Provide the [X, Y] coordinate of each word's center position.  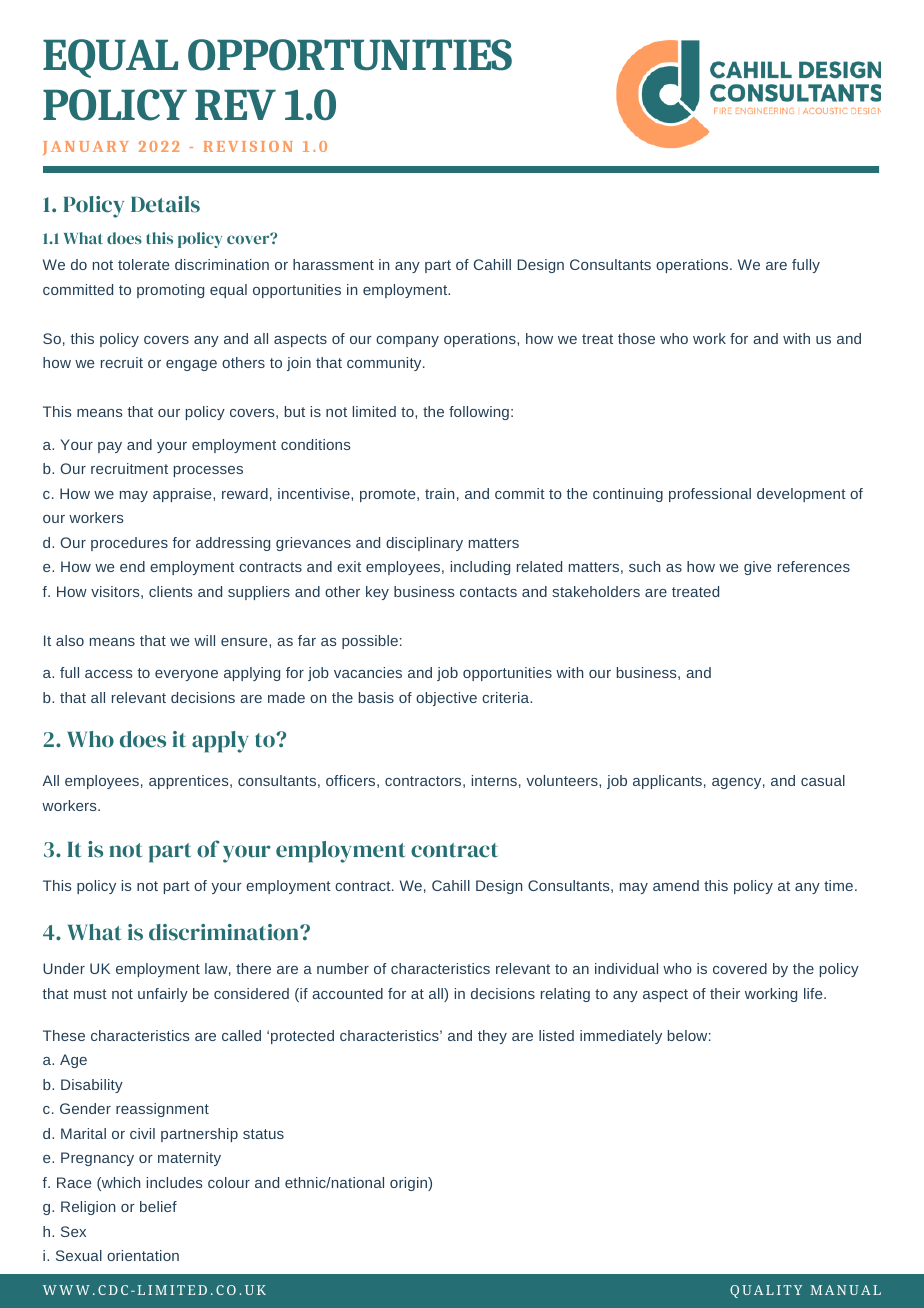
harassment [333, 264]
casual [823, 780]
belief [158, 1206]
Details [165, 204]
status [263, 1134]
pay [110, 447]
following [479, 413]
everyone [186, 675]
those [636, 338]
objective [446, 699]
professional [710, 495]
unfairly [163, 995]
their [725, 993]
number [343, 968]
